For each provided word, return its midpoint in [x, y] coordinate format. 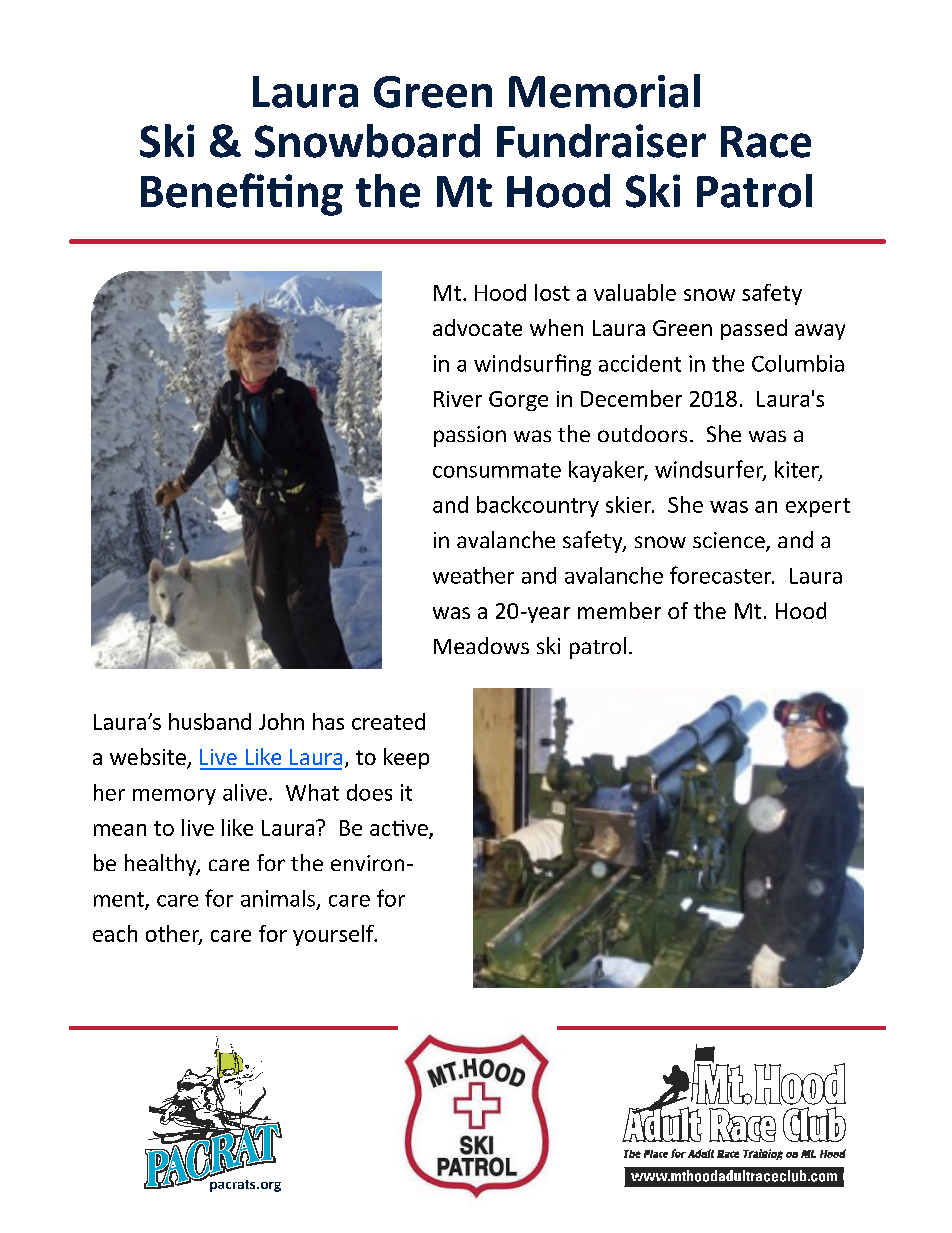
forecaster [722, 575]
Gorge [518, 401]
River [458, 399]
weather [473, 575]
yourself [334, 935]
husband [210, 721]
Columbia [798, 363]
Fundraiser [601, 141]
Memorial [604, 91]
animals [279, 899]
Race [766, 142]
